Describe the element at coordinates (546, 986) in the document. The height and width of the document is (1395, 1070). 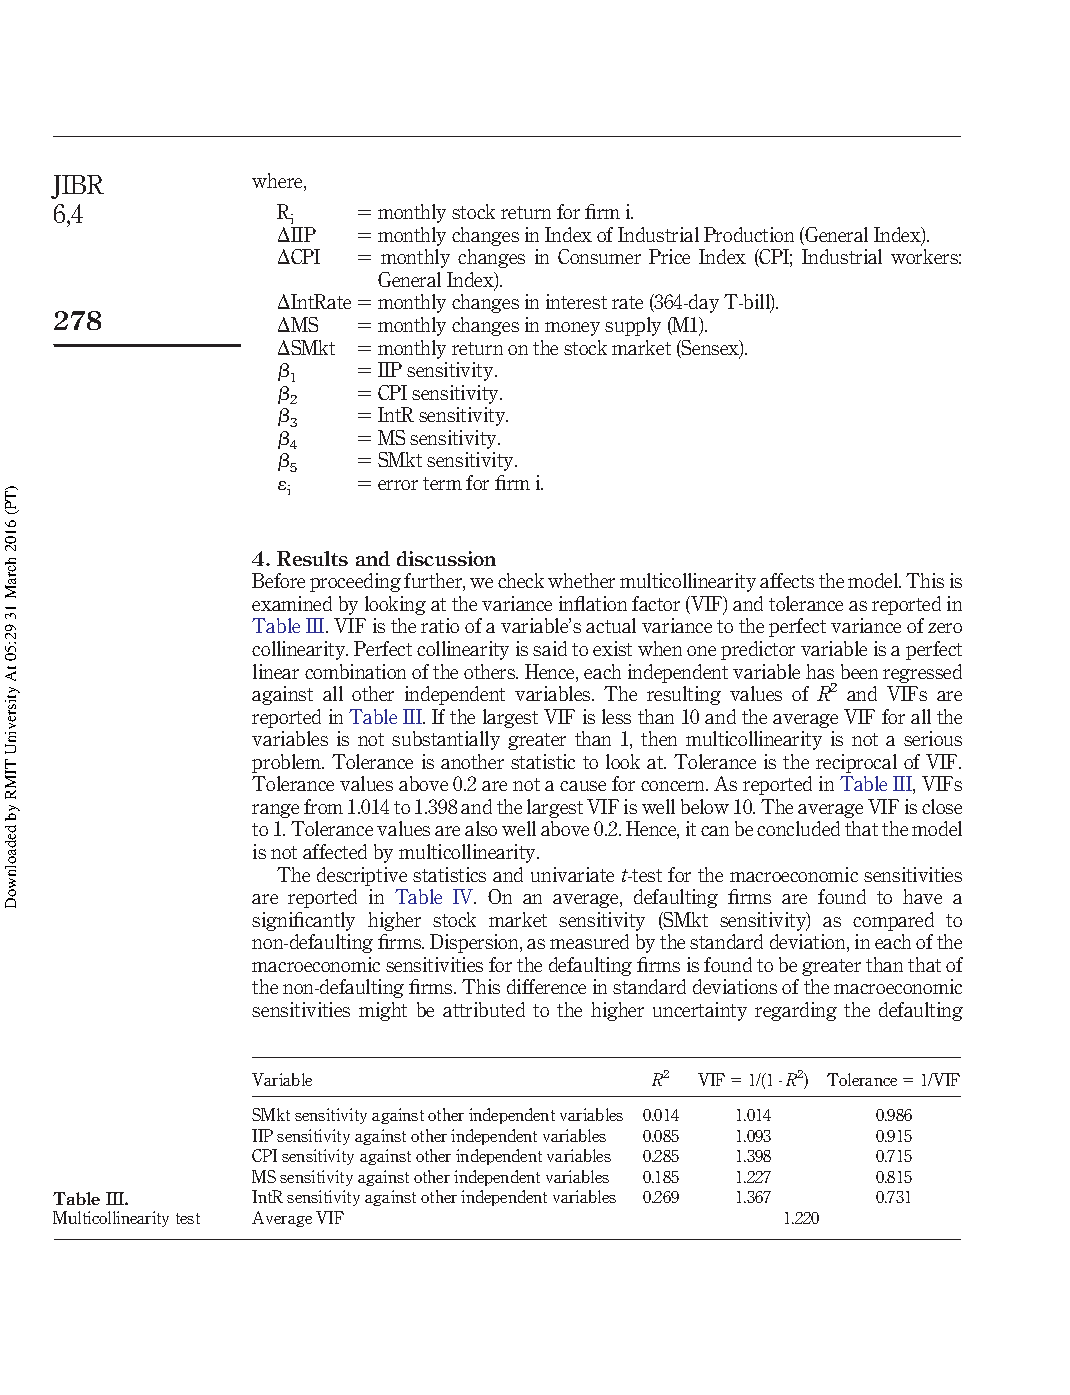
I see `difference` at that location.
